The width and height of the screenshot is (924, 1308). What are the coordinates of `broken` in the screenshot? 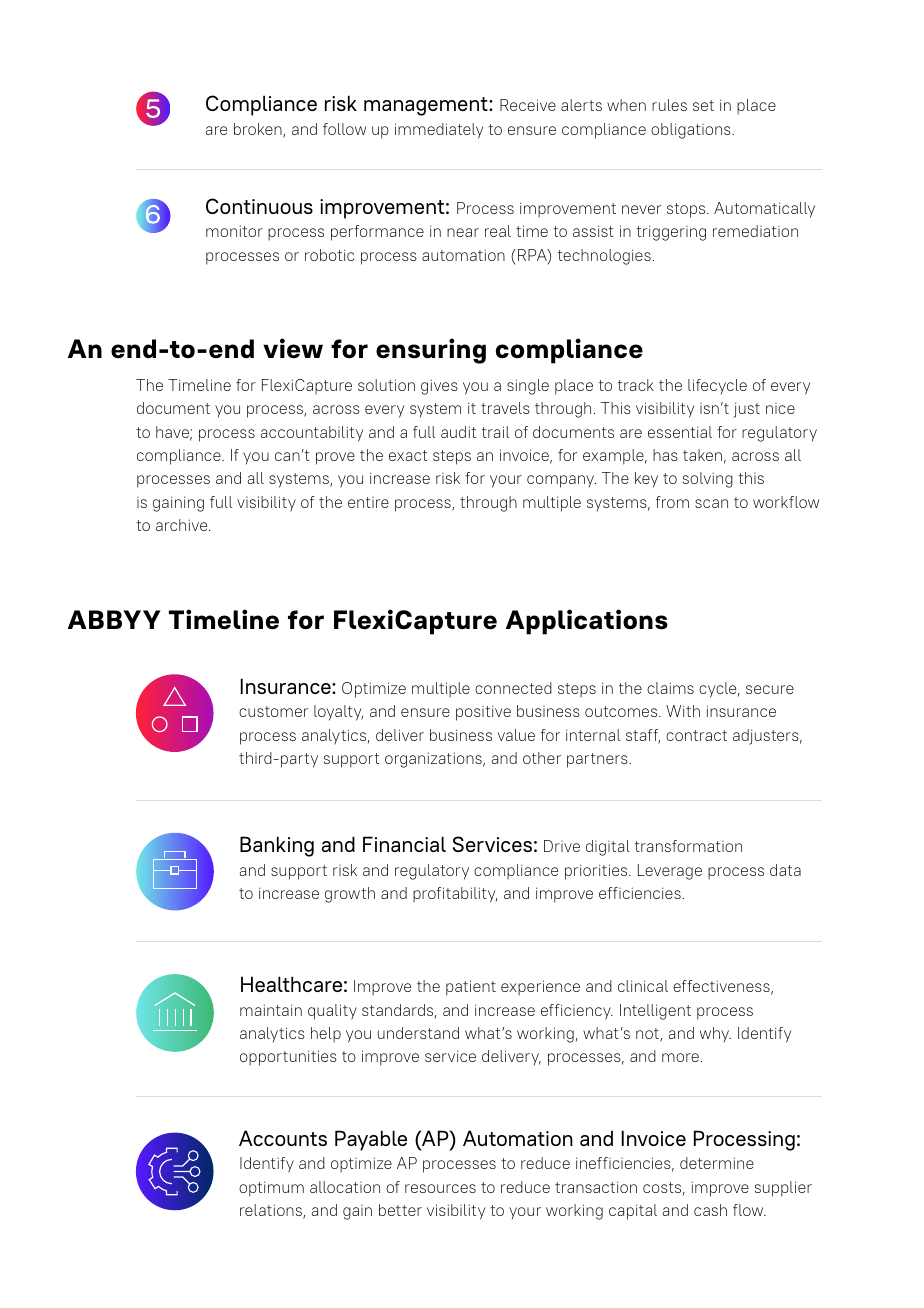 It's located at (259, 130).
